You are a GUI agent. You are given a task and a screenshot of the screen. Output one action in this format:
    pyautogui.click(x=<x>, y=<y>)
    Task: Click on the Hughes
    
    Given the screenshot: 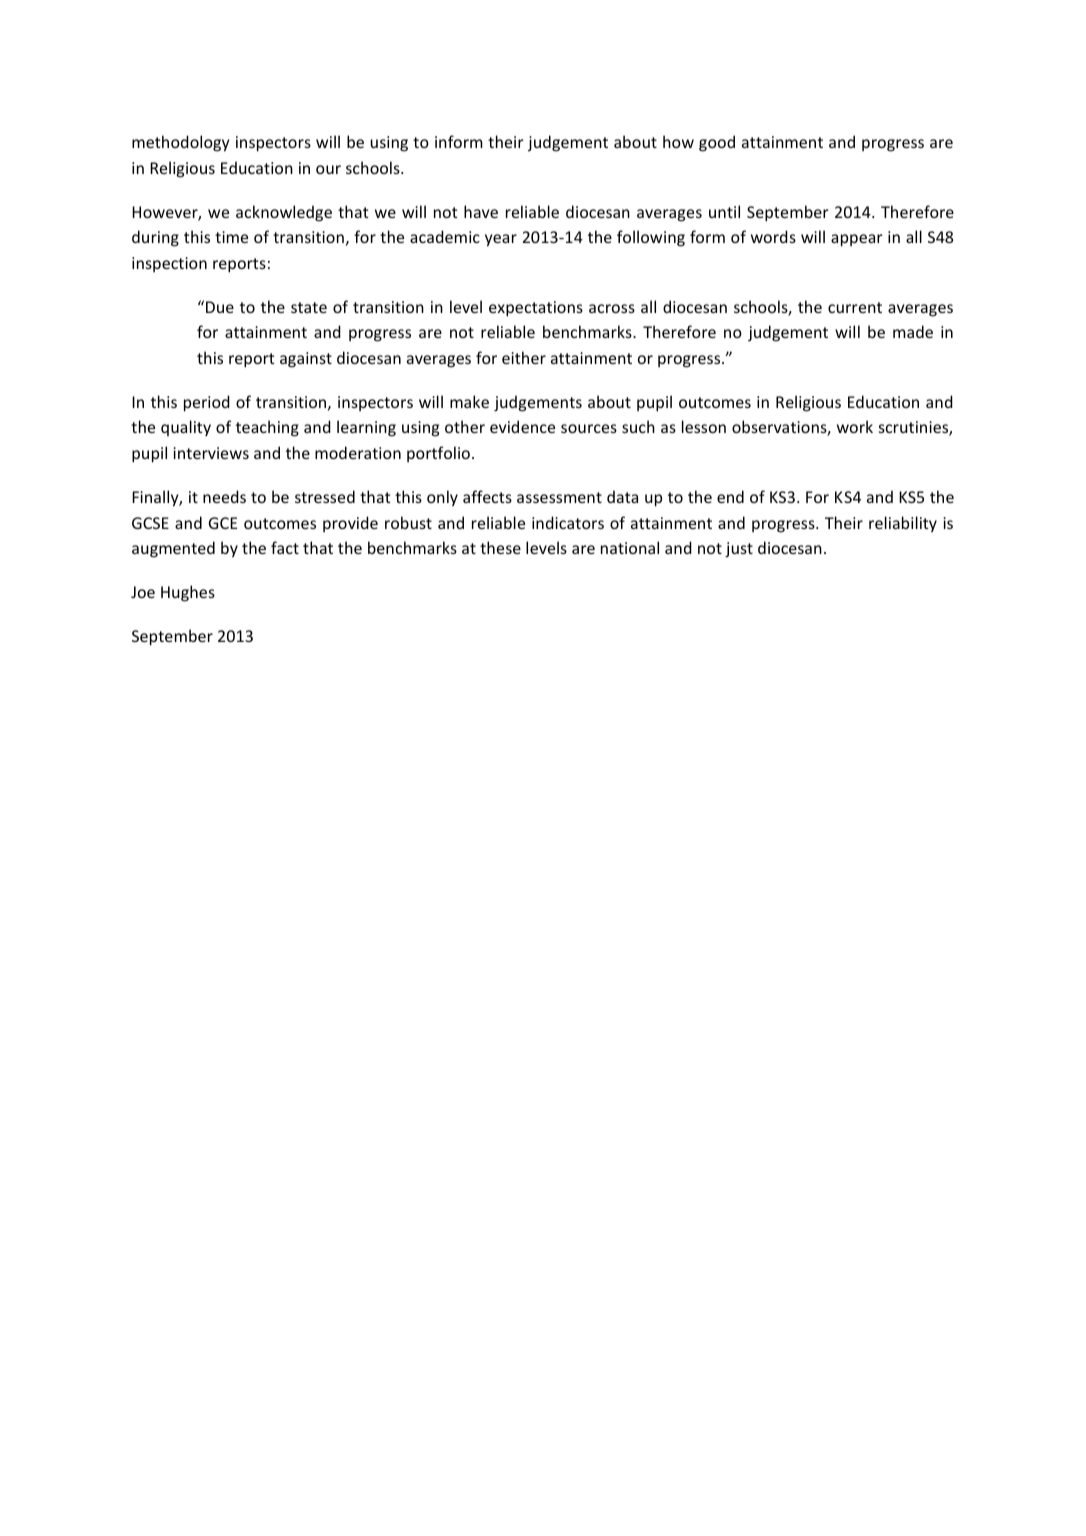 What is the action you would take?
    pyautogui.click(x=188, y=593)
